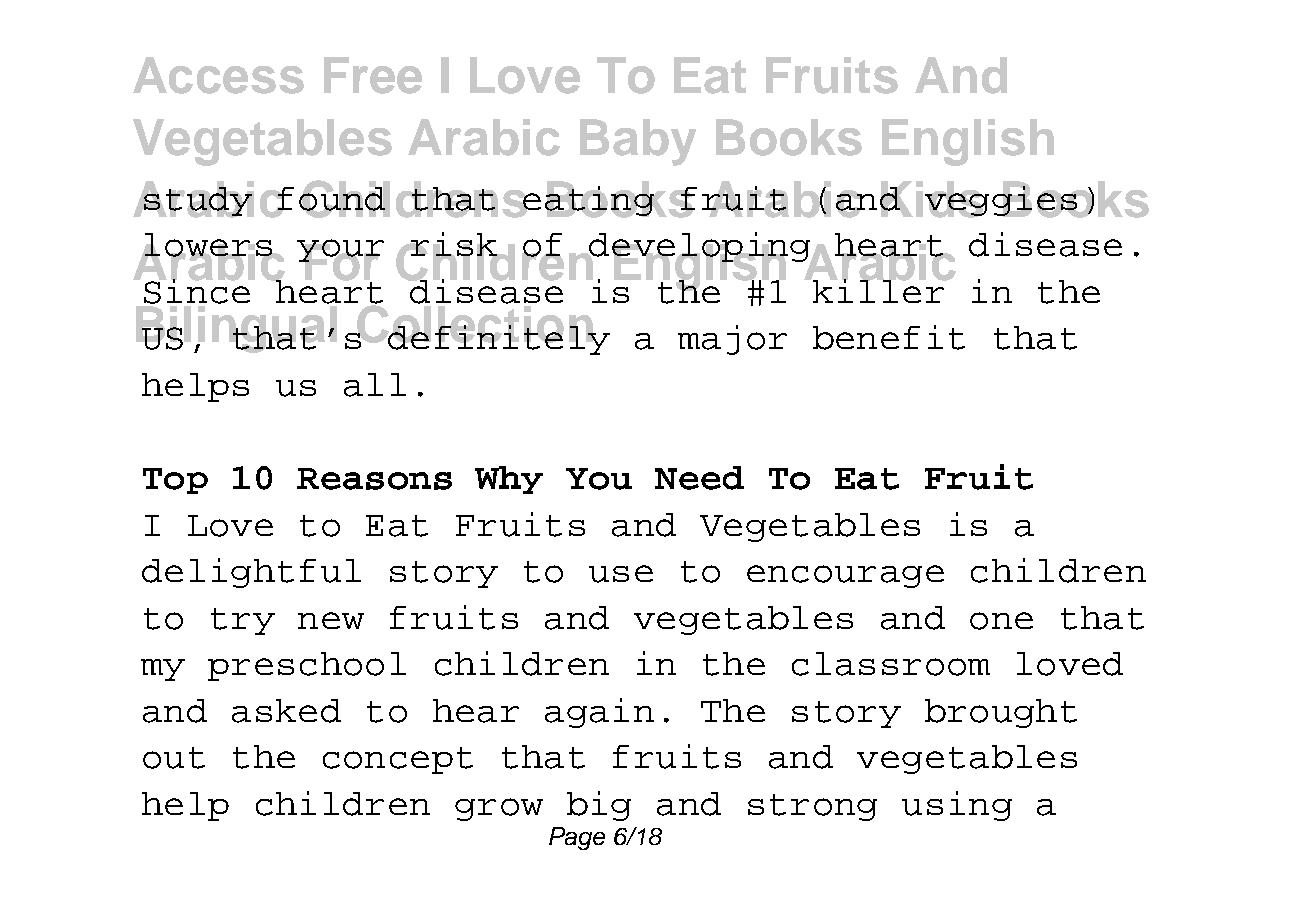 The image size is (1303, 924). I want to click on out, so click(174, 758).
